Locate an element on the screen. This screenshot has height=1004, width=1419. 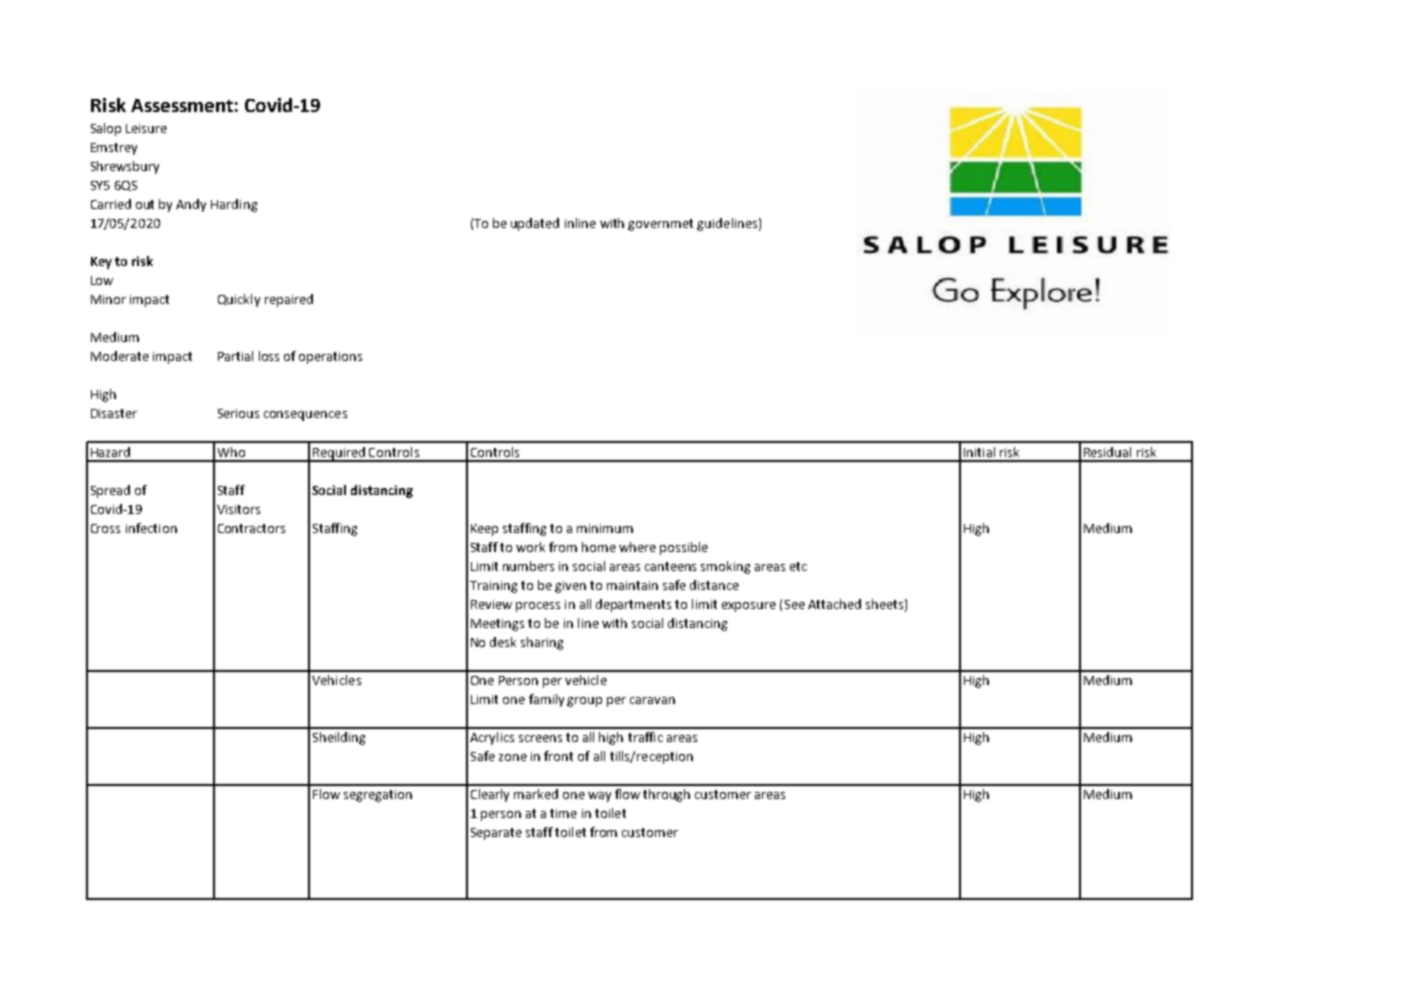
exposure is located at coordinates (749, 607).
